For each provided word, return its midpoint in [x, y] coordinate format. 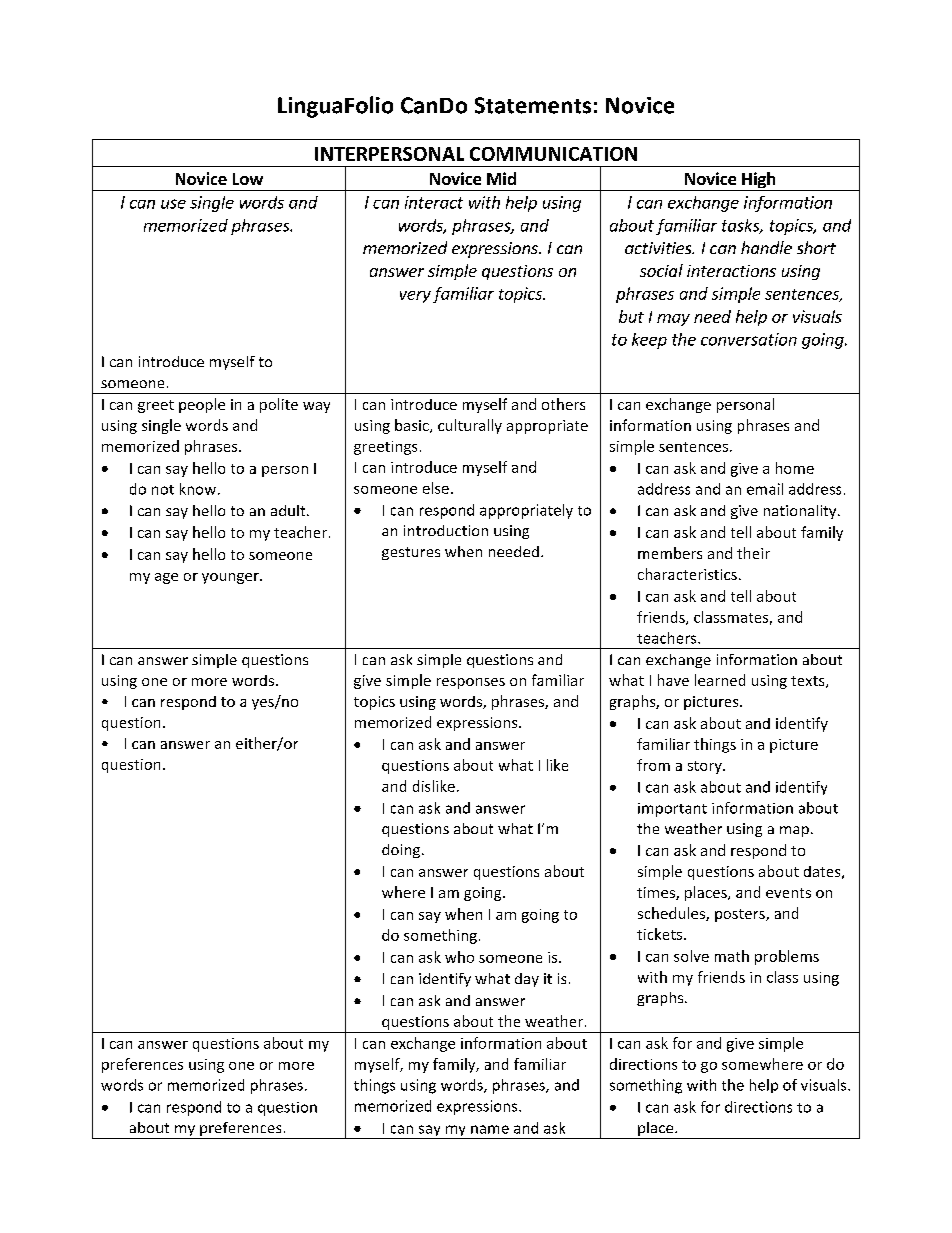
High [759, 181]
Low [248, 179]
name [490, 1129]
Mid [501, 178]
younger [231, 578]
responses [471, 683]
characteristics [687, 574]
